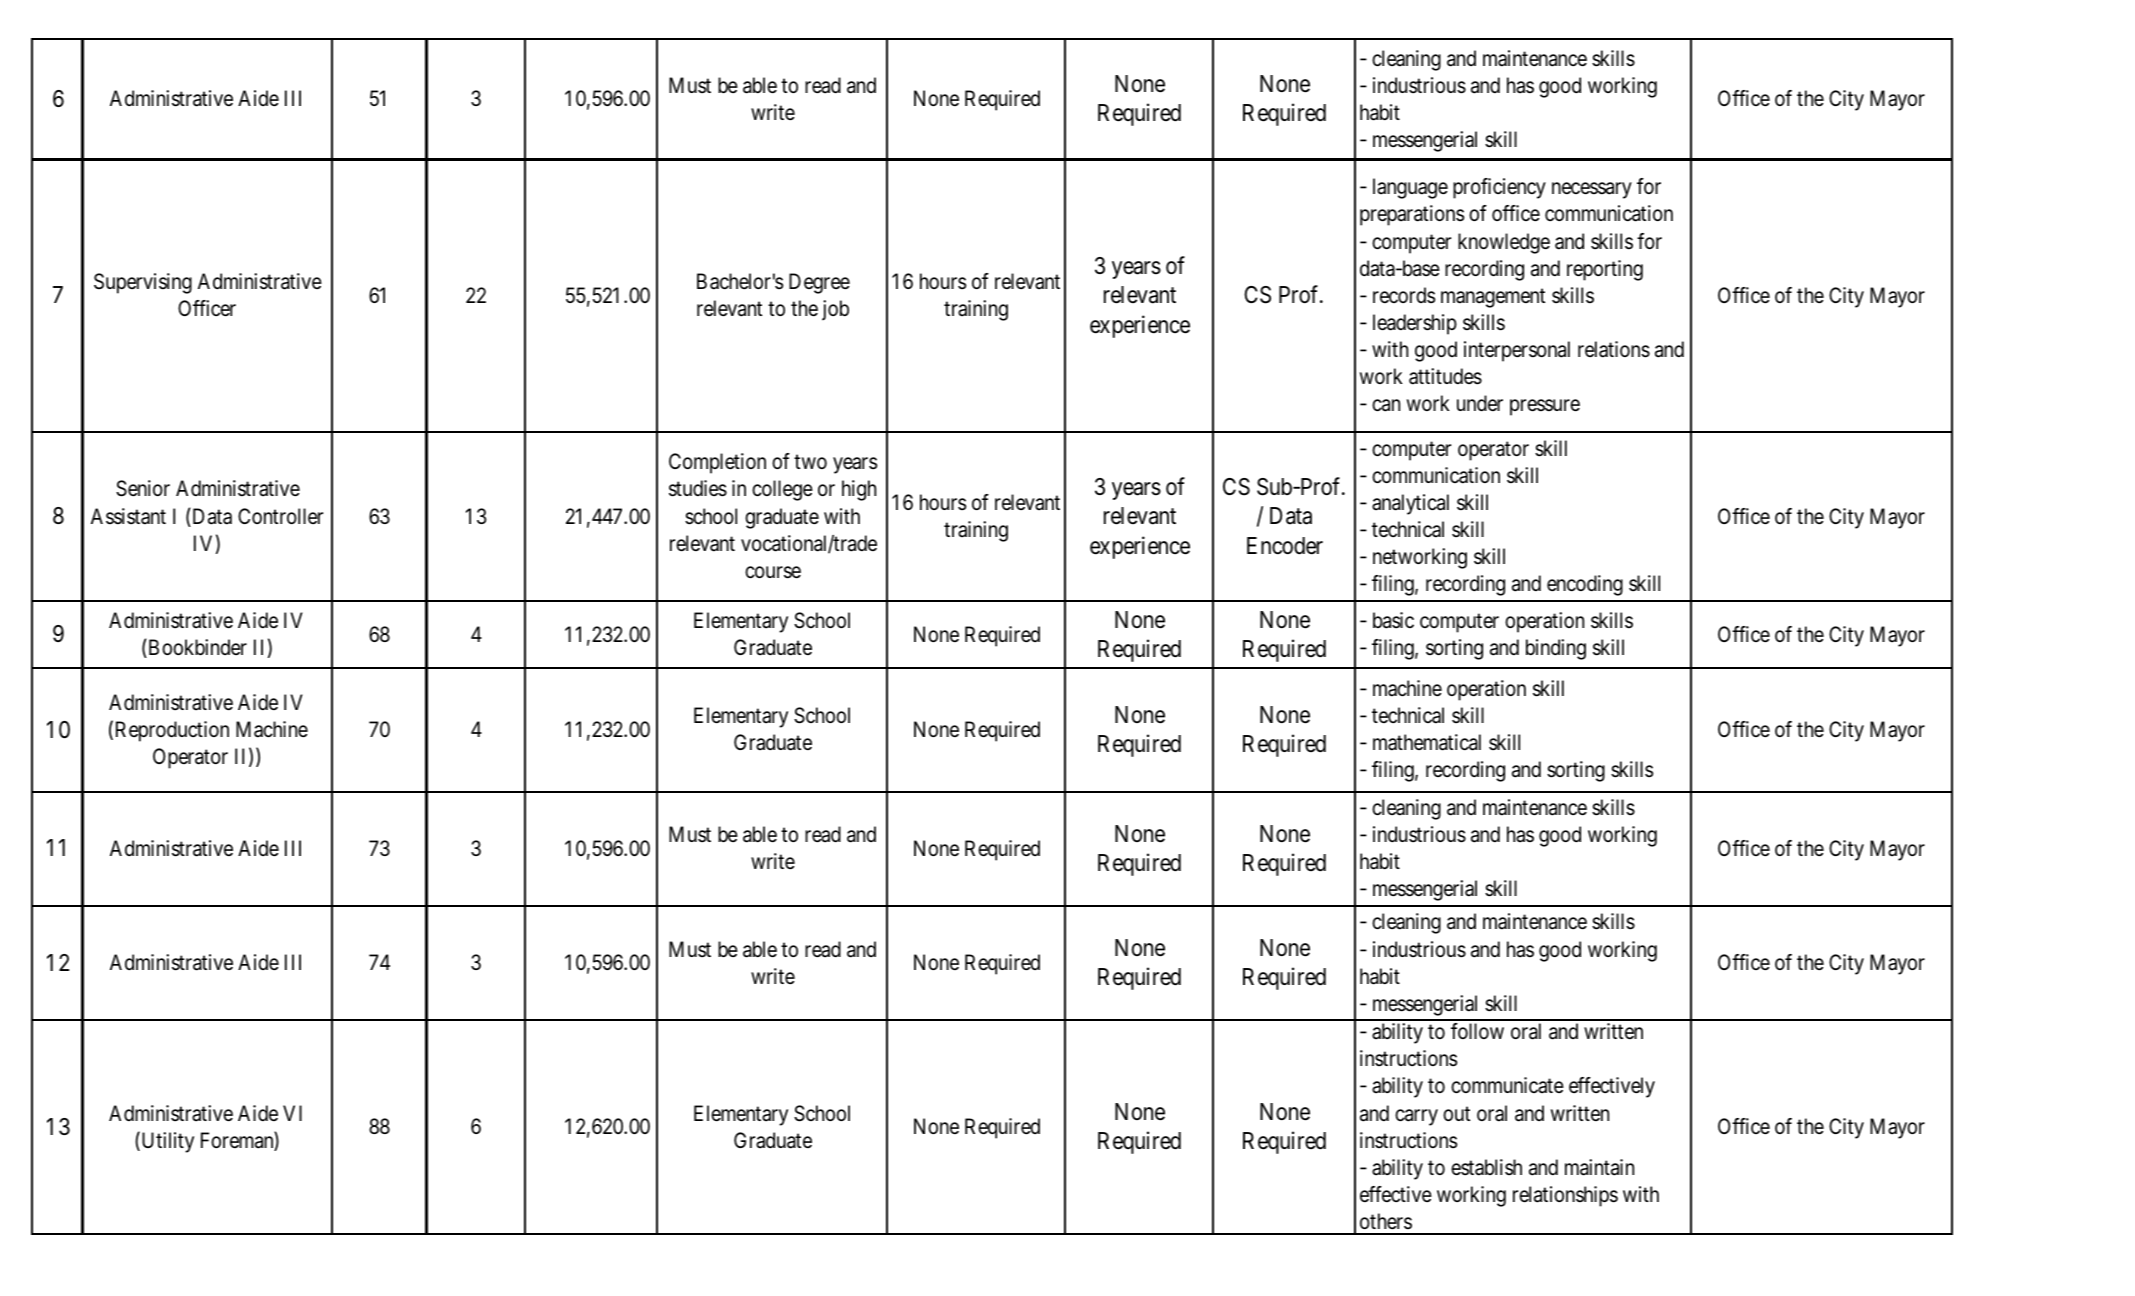 The height and width of the page is (1296, 2135). Describe the element at coordinates (859, 490) in the page. I see `high` at that location.
